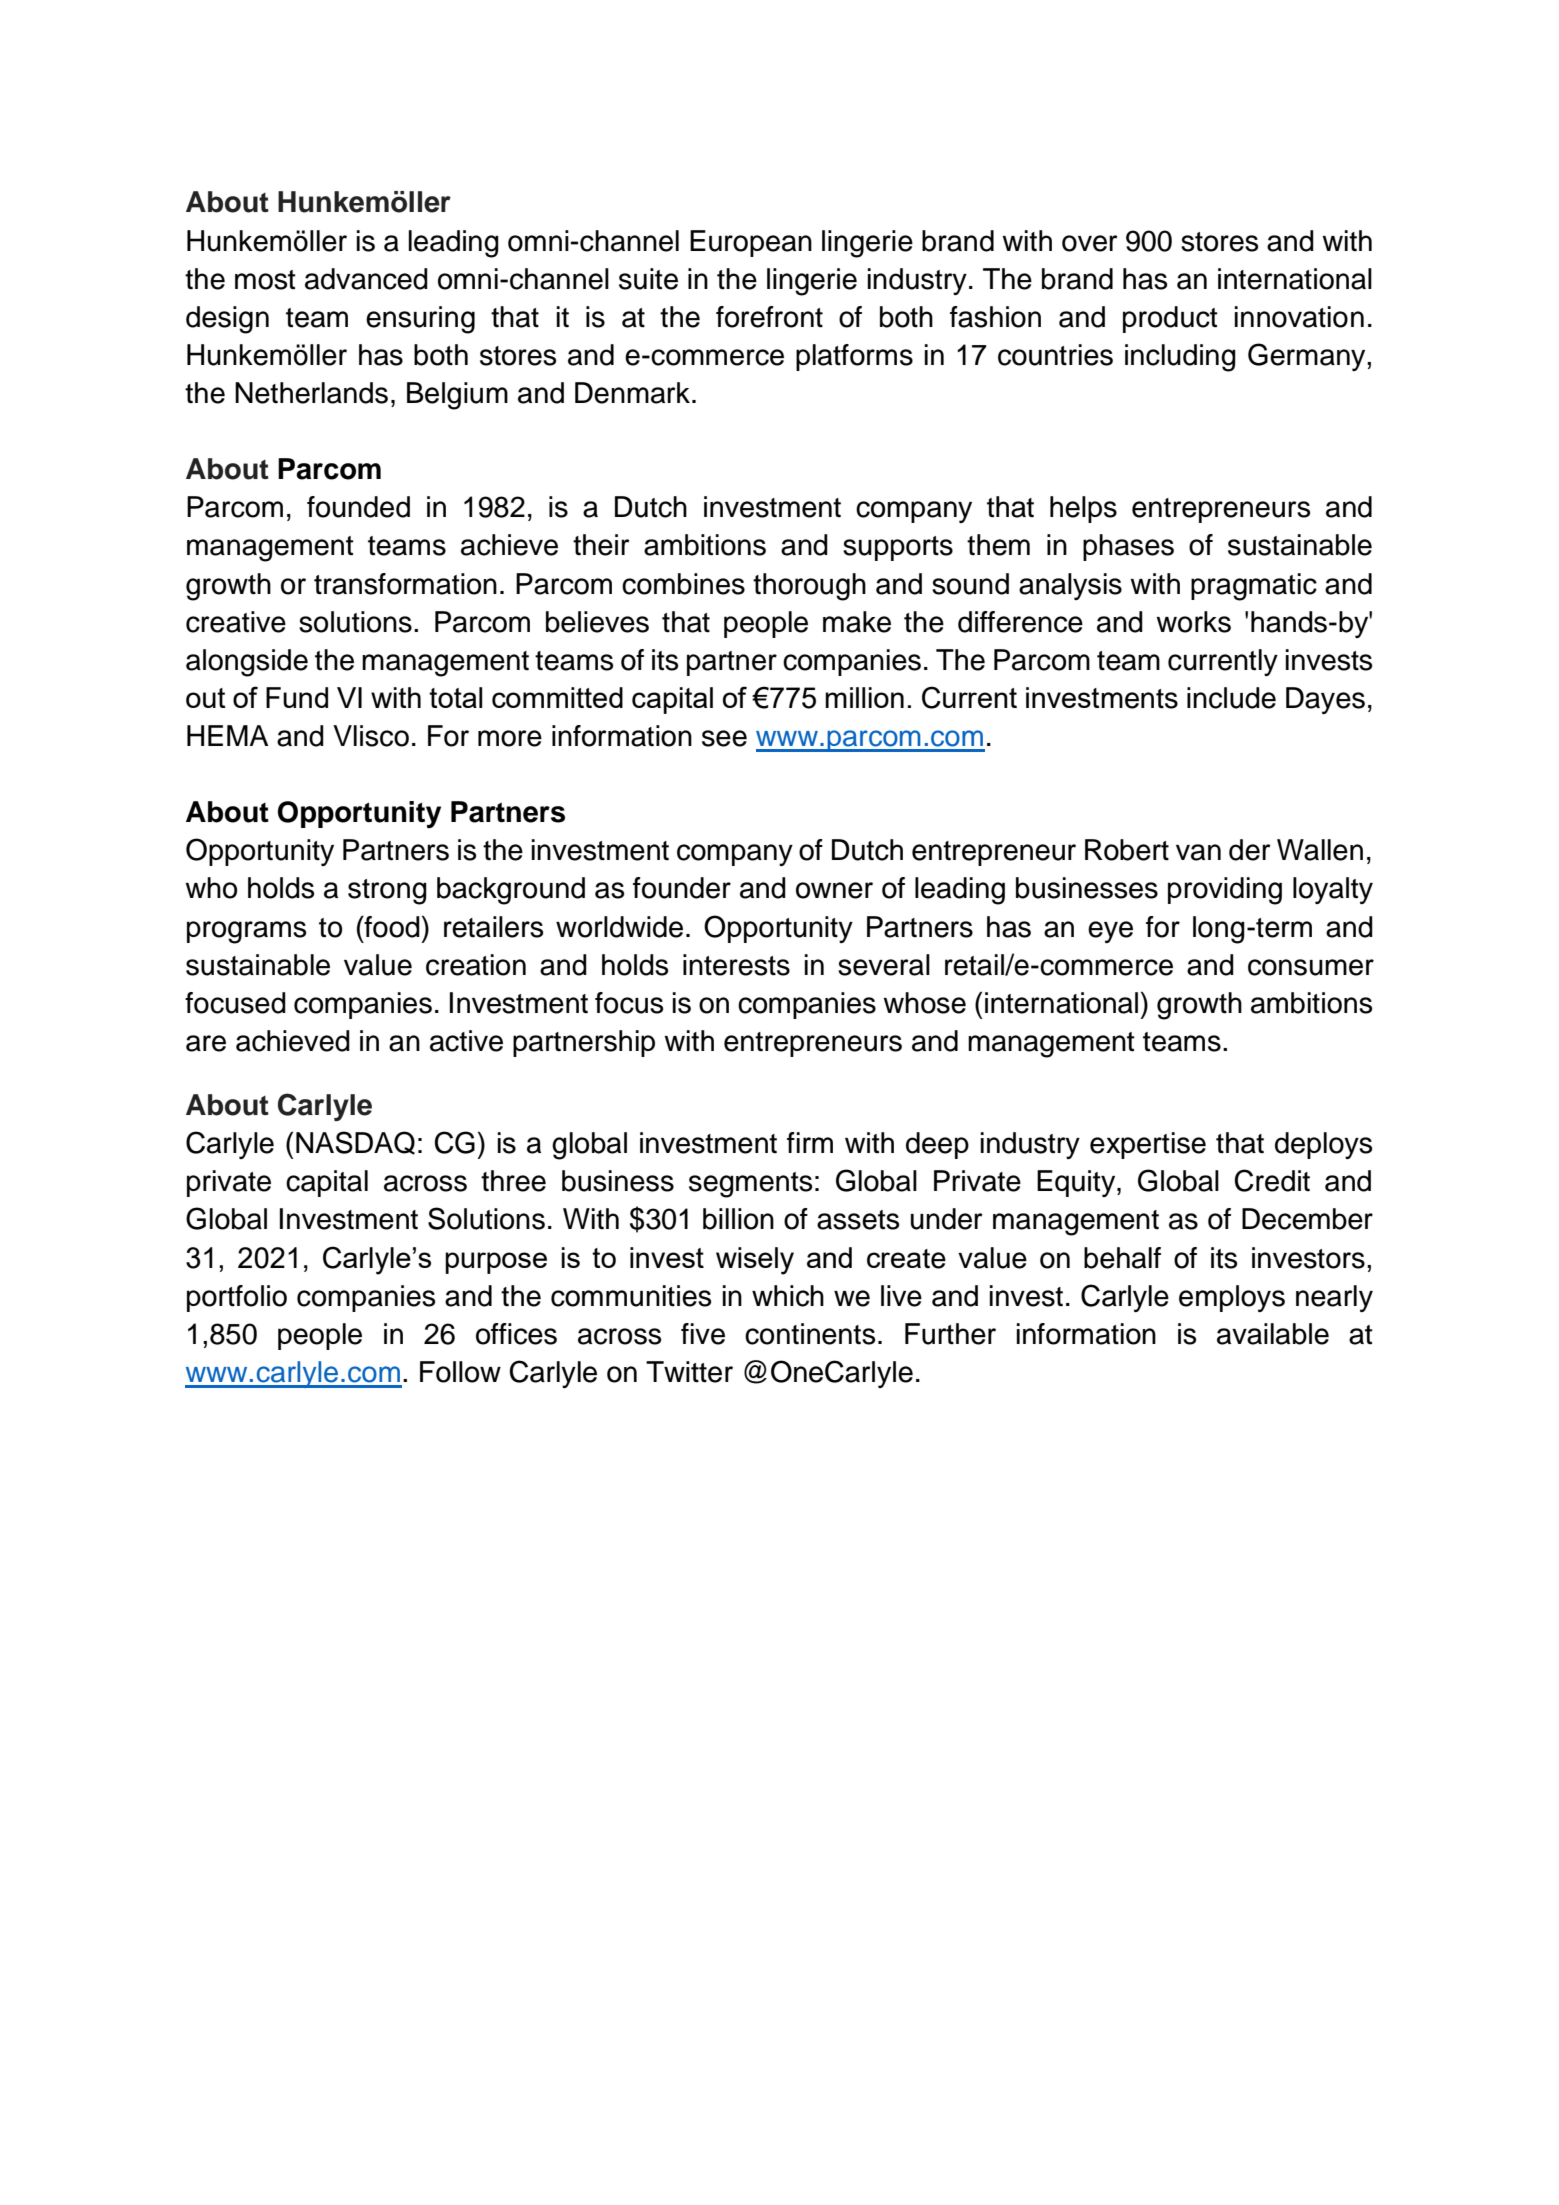 This page has width=1559, height=2205. I want to click on Robert, so click(1127, 850).
